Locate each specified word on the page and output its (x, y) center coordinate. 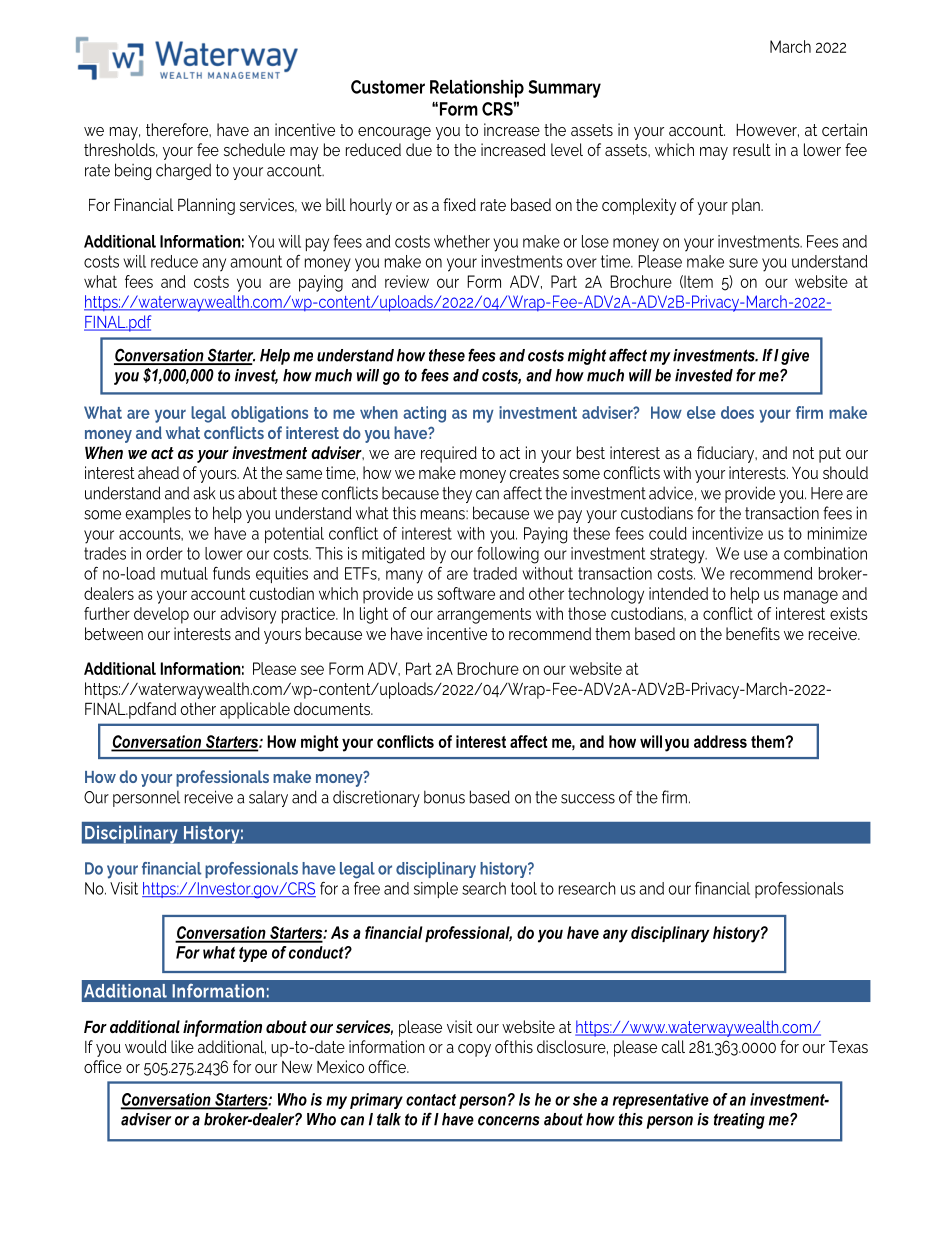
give (795, 357)
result (752, 149)
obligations (269, 414)
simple (436, 890)
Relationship (477, 89)
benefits (753, 633)
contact (431, 1100)
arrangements (484, 616)
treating (739, 1121)
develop (161, 615)
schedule (254, 149)
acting (424, 414)
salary (268, 799)
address (720, 741)
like (182, 1046)
